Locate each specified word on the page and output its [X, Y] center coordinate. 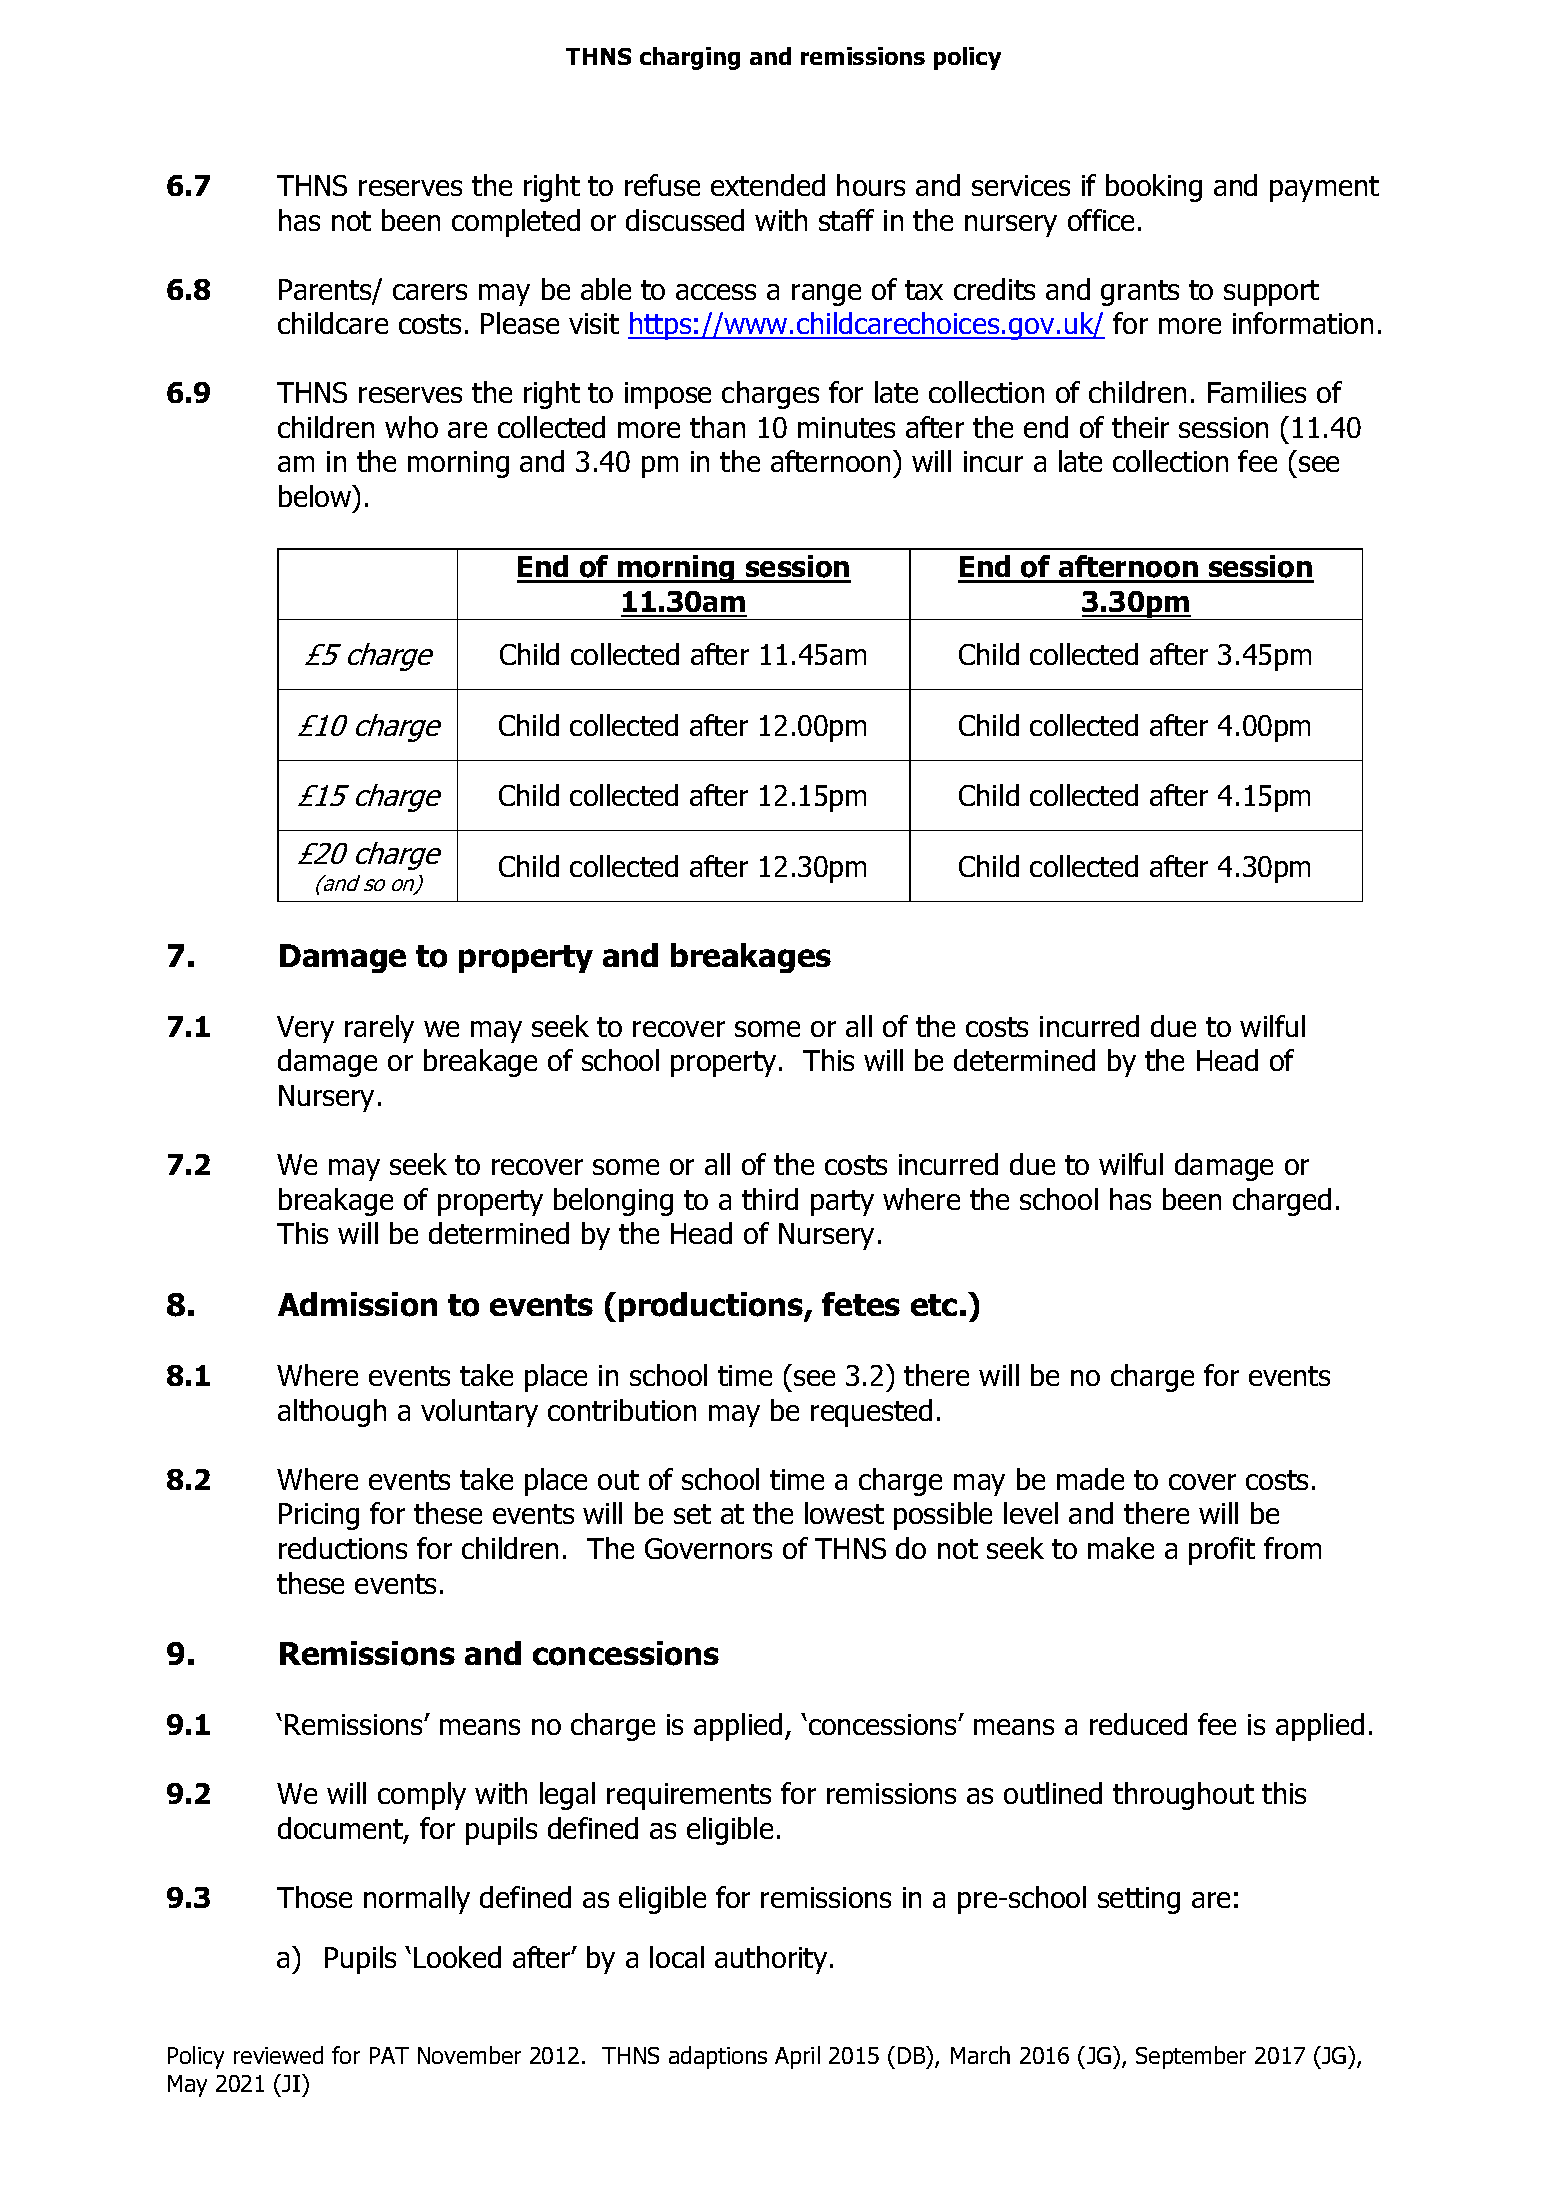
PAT [389, 2055]
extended [768, 185]
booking [1154, 188]
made [1090, 1479]
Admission [357, 1304]
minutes [846, 427]
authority [771, 1960]
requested [871, 1413]
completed [516, 223]
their [1140, 427]
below [316, 496]
